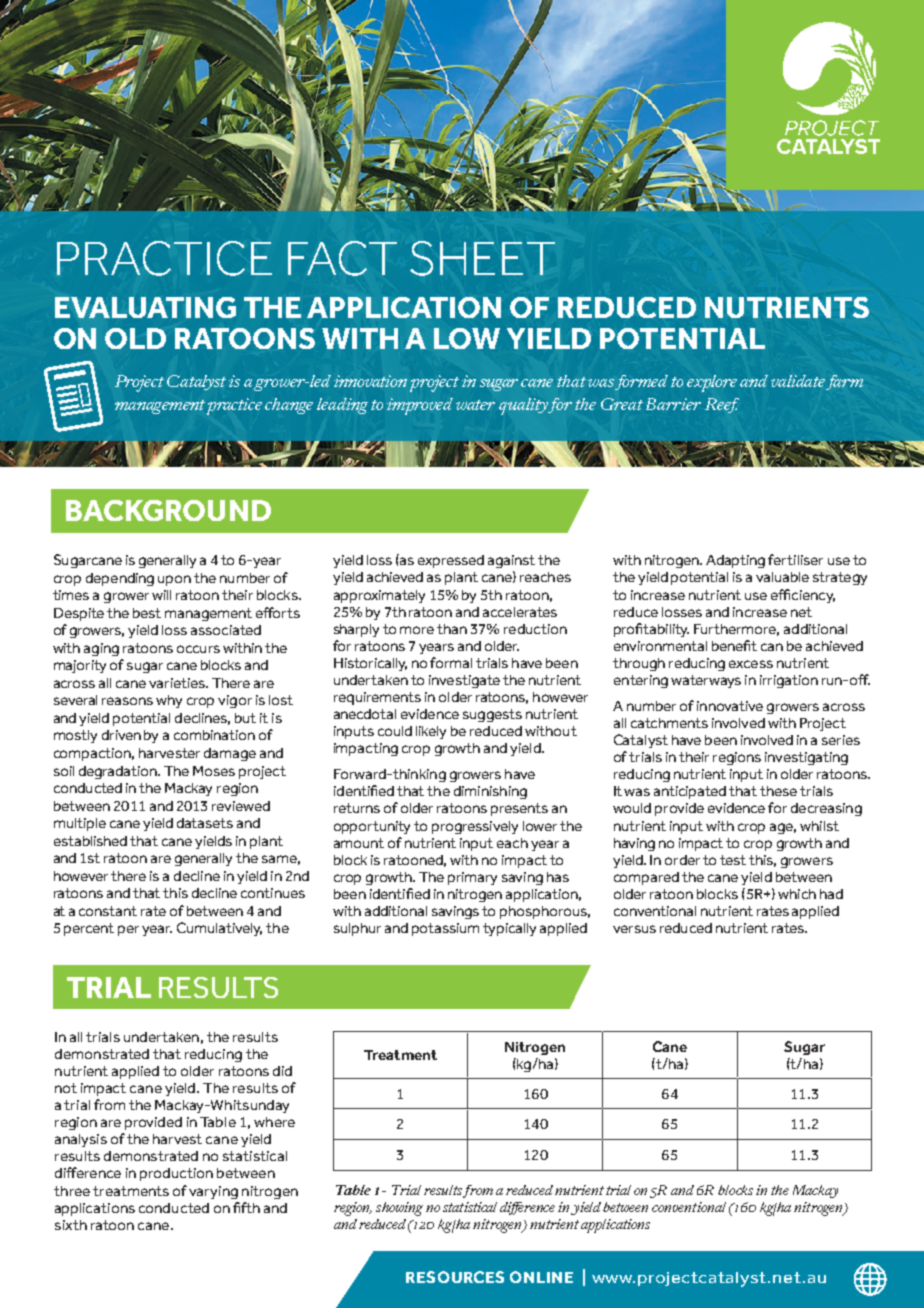  I want to click on RESOURCES, so click(455, 1277).
